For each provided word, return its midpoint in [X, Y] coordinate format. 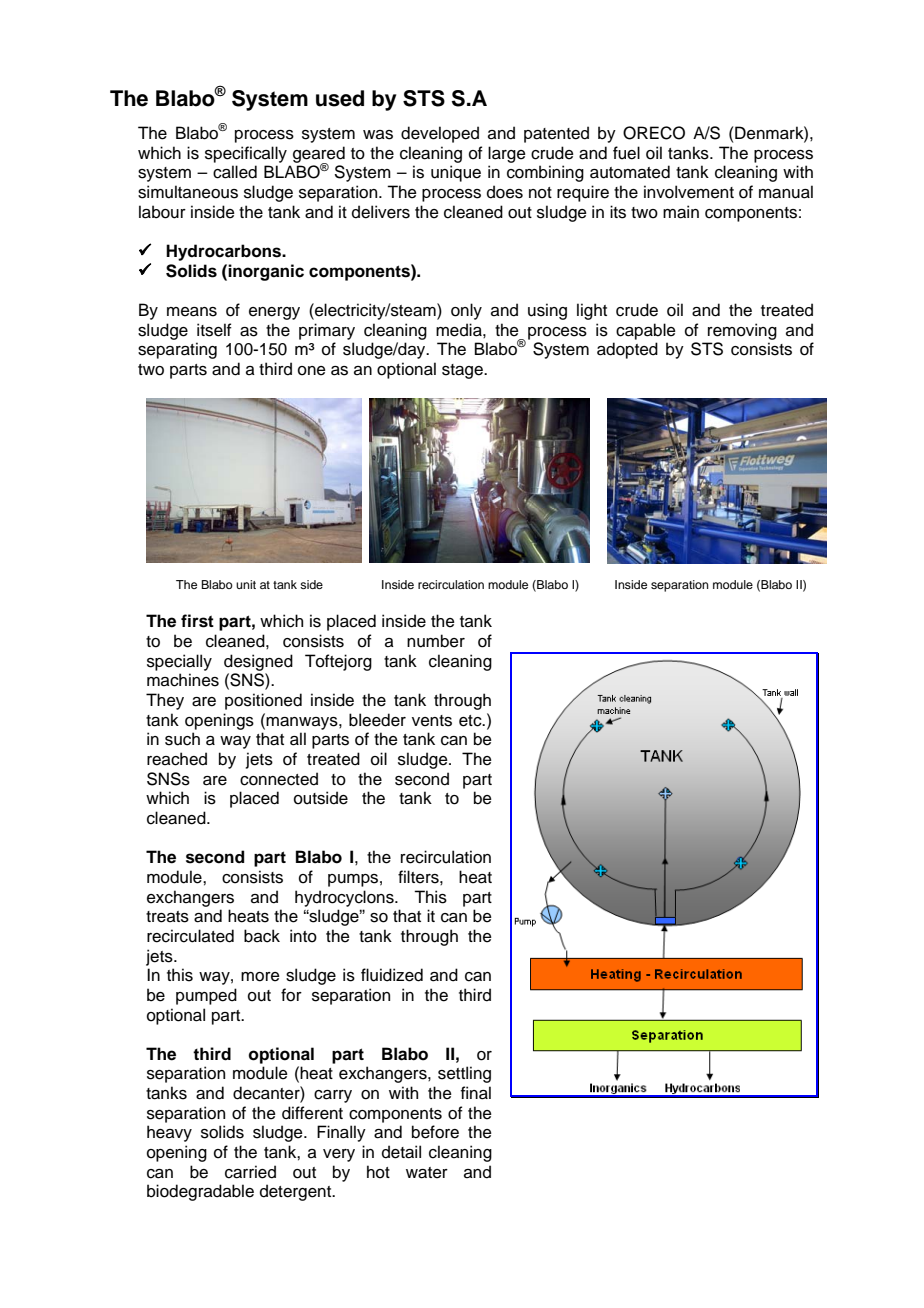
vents [432, 721]
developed [440, 134]
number [436, 641]
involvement [689, 192]
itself [214, 330]
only [466, 311]
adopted [627, 350]
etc [471, 721]
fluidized [392, 975]
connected [279, 779]
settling [464, 1074]
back [262, 936]
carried [250, 1172]
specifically [246, 154]
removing [742, 331]
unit [246, 584]
